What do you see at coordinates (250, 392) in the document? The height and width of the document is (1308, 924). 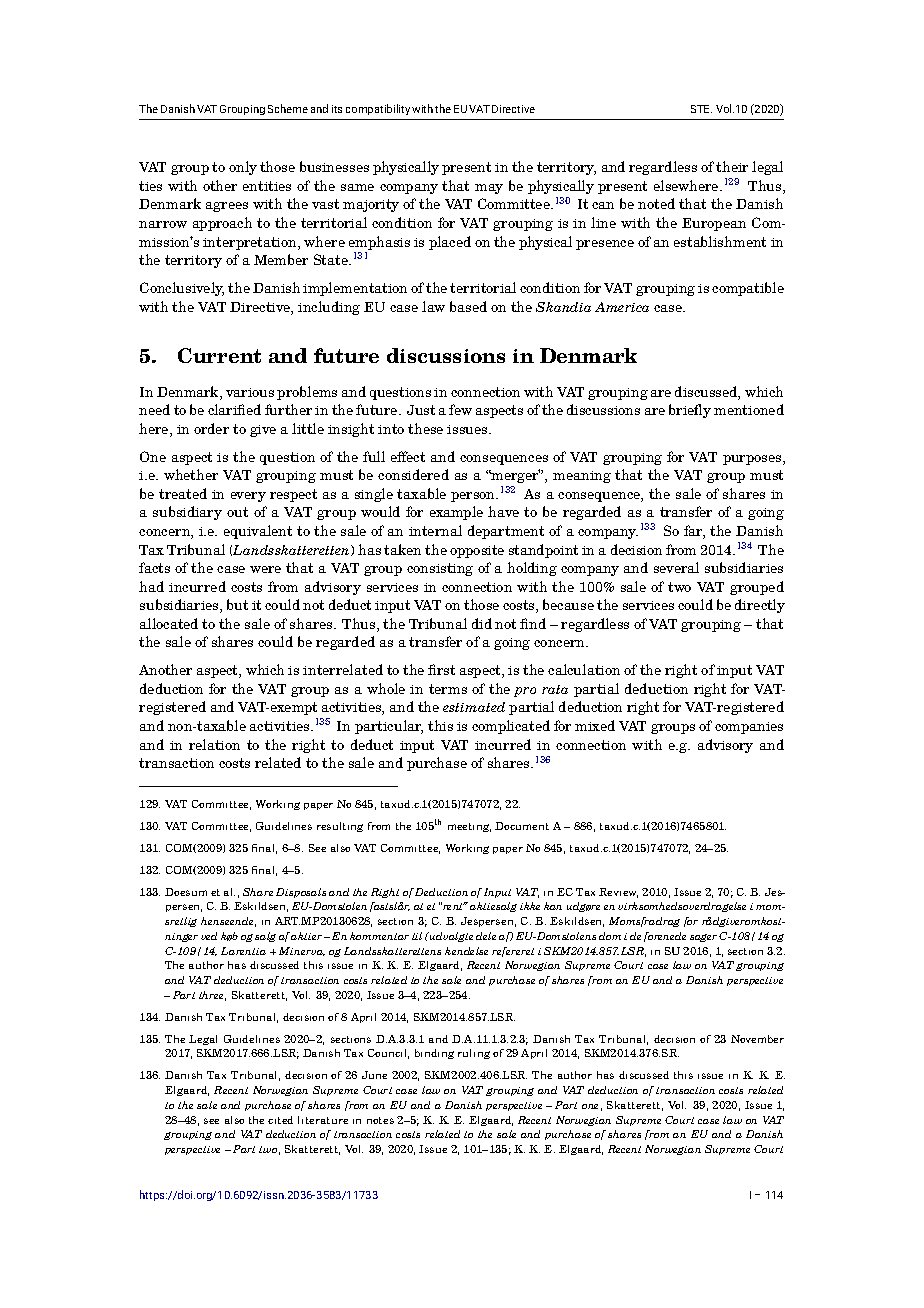 I see `various` at bounding box center [250, 392].
